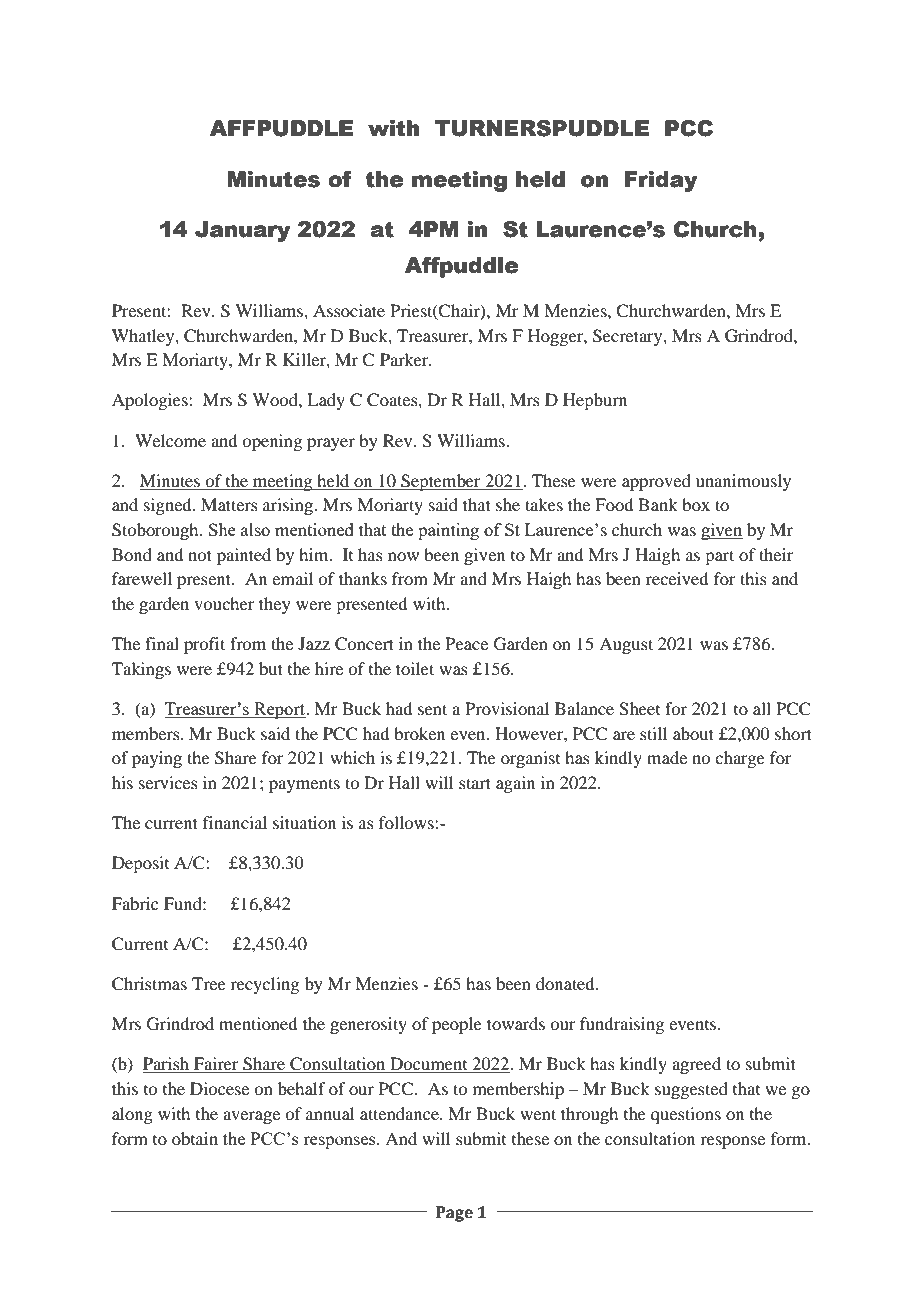 The image size is (924, 1308). What do you see at coordinates (661, 181) in the screenshot?
I see `Friday` at bounding box center [661, 181].
